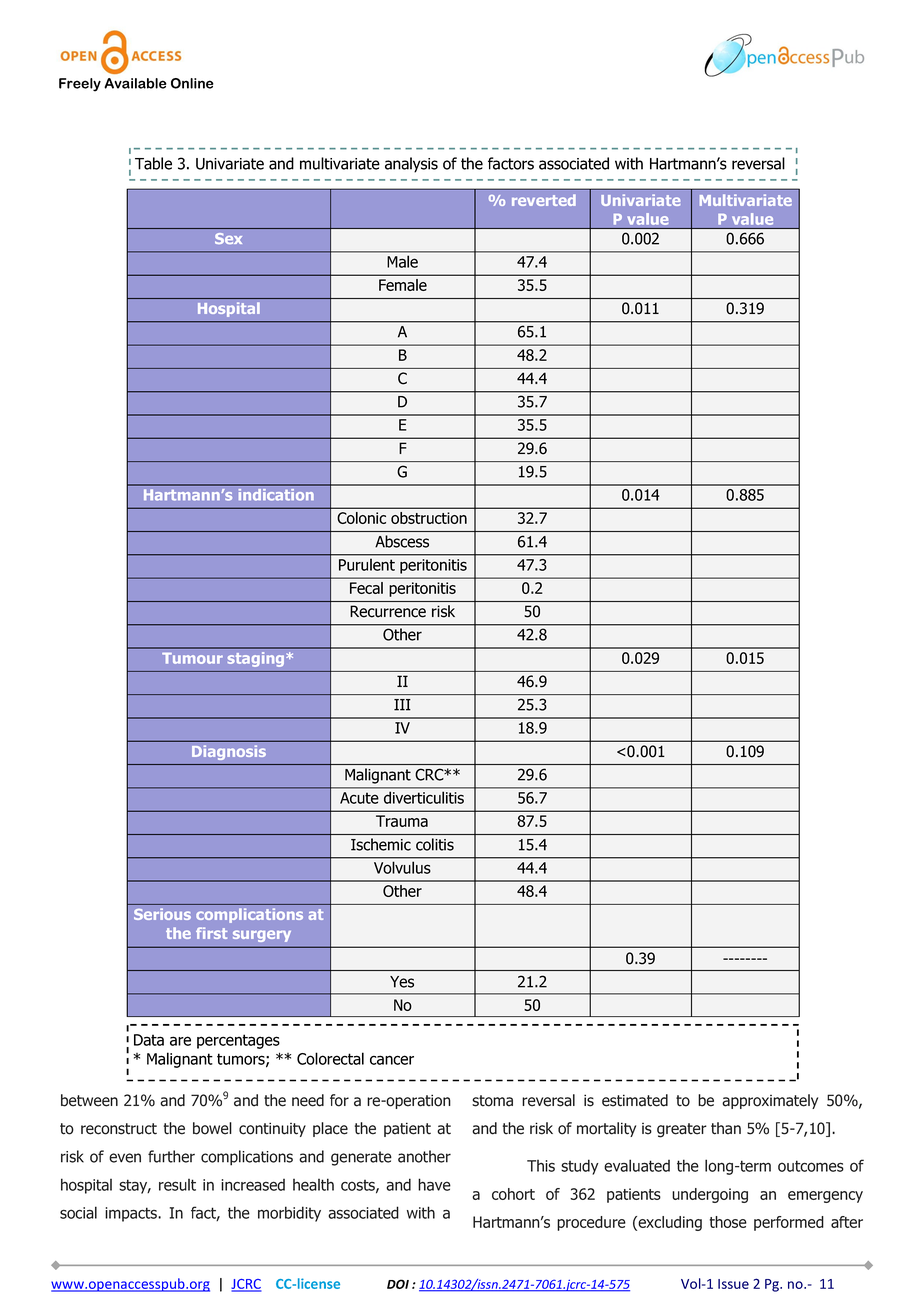  What do you see at coordinates (728, 1222) in the document?
I see `those` at bounding box center [728, 1222].
